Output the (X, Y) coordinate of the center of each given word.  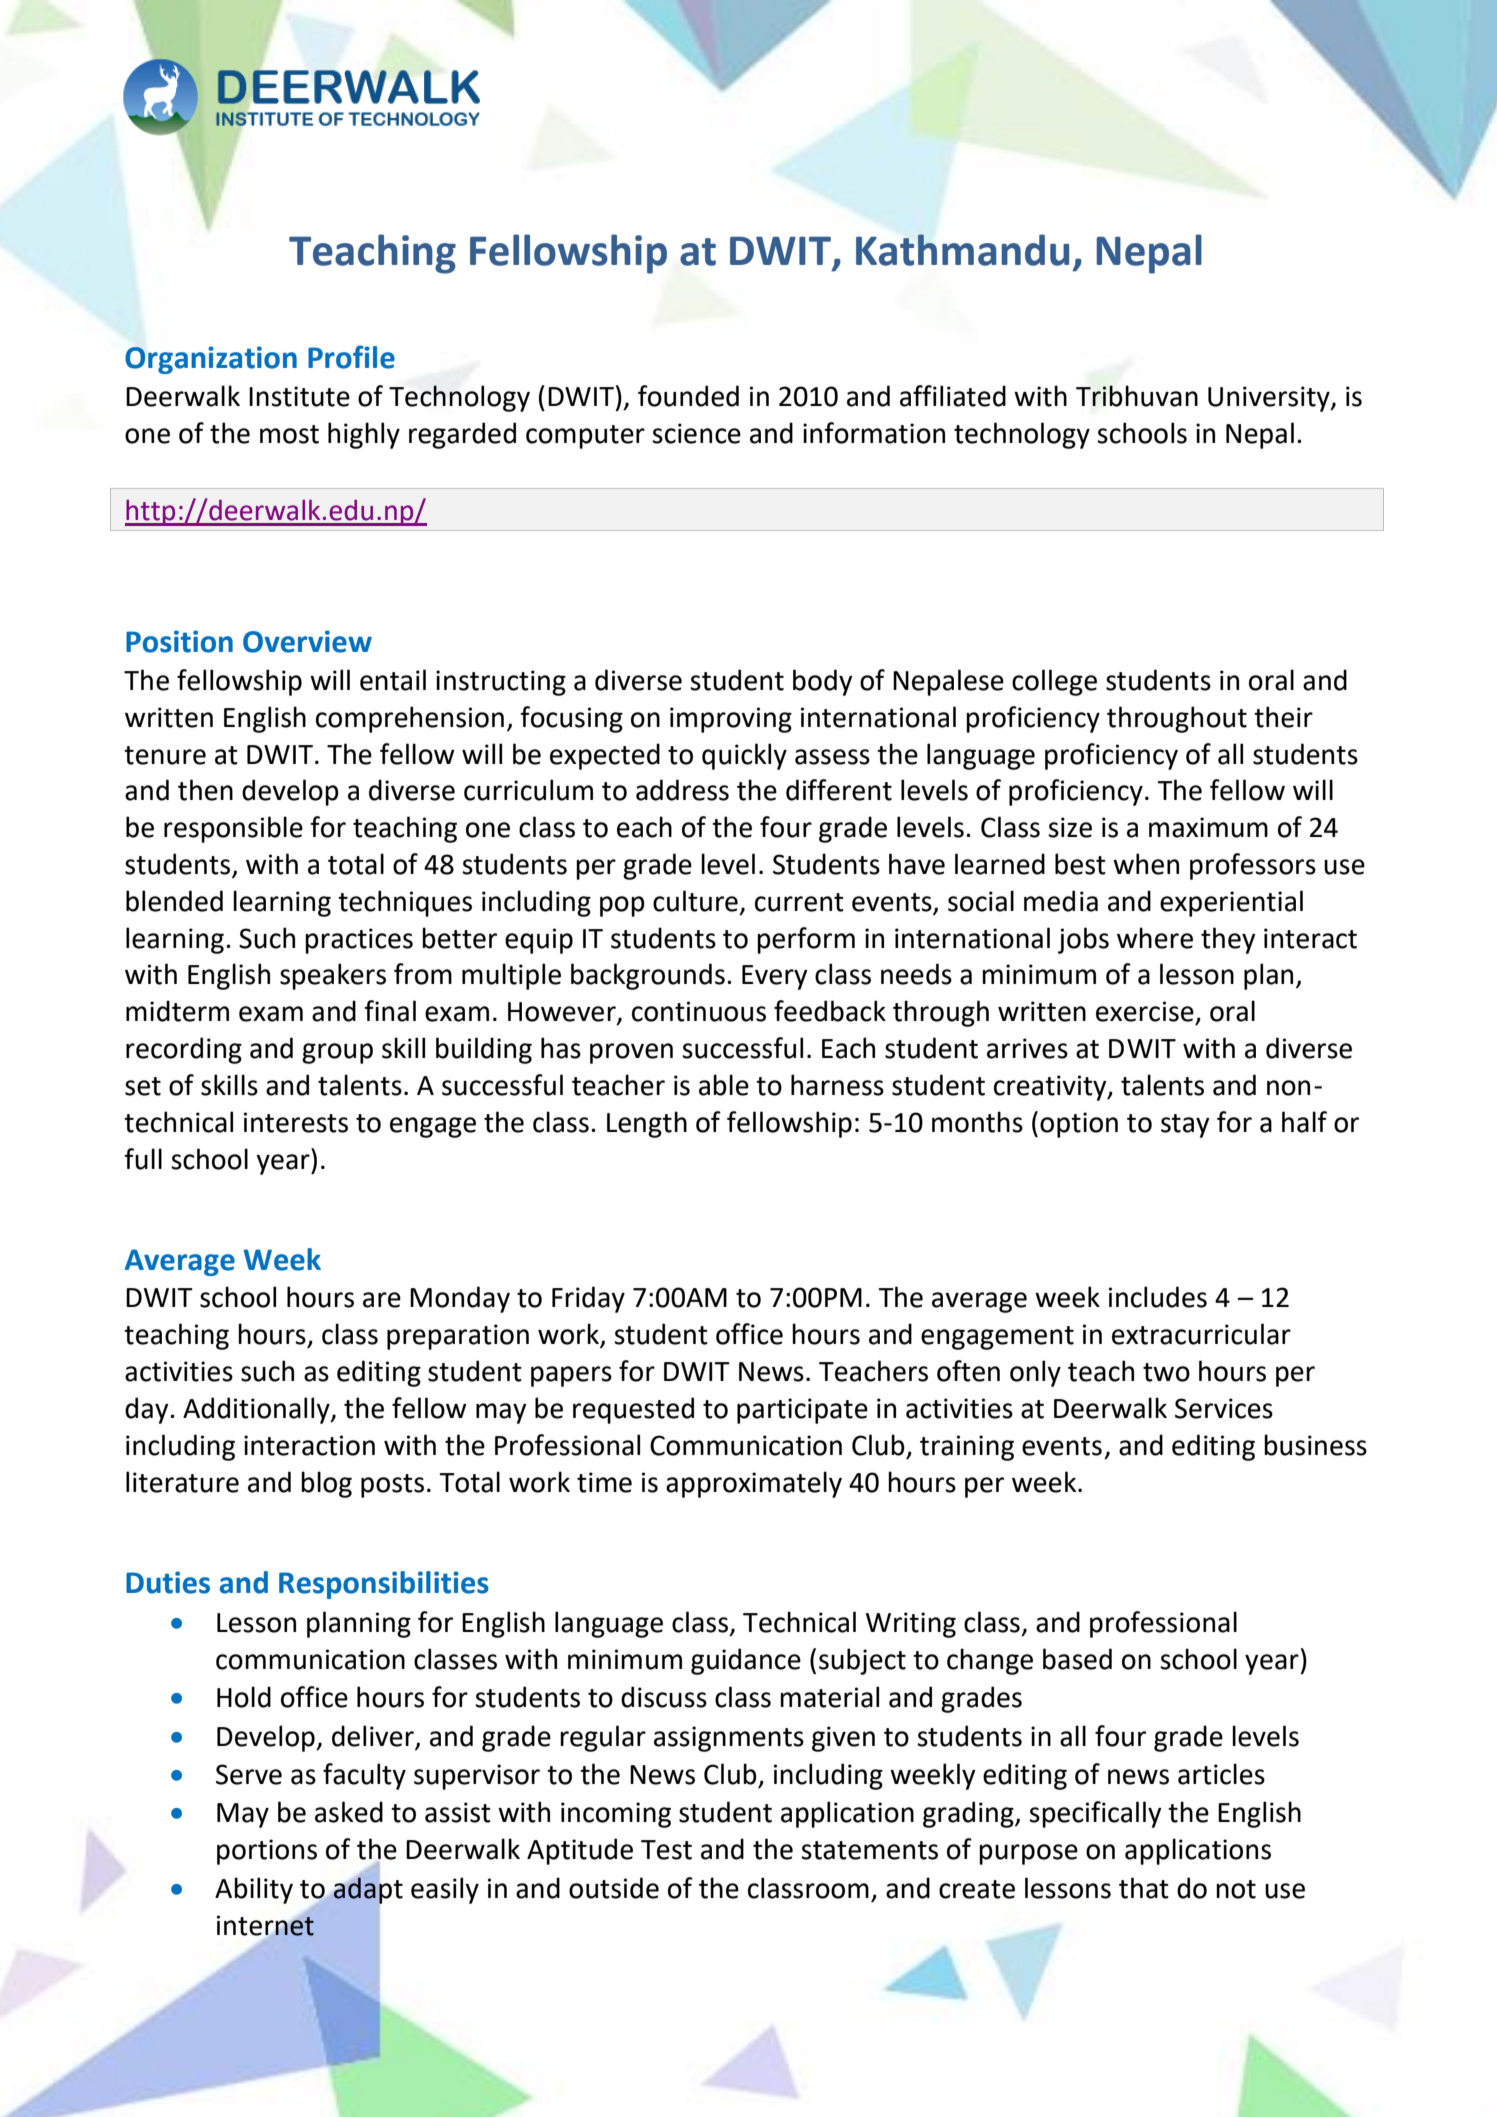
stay (1185, 1126)
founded (688, 396)
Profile (351, 357)
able (724, 1085)
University (1270, 399)
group (337, 1053)
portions (267, 1852)
